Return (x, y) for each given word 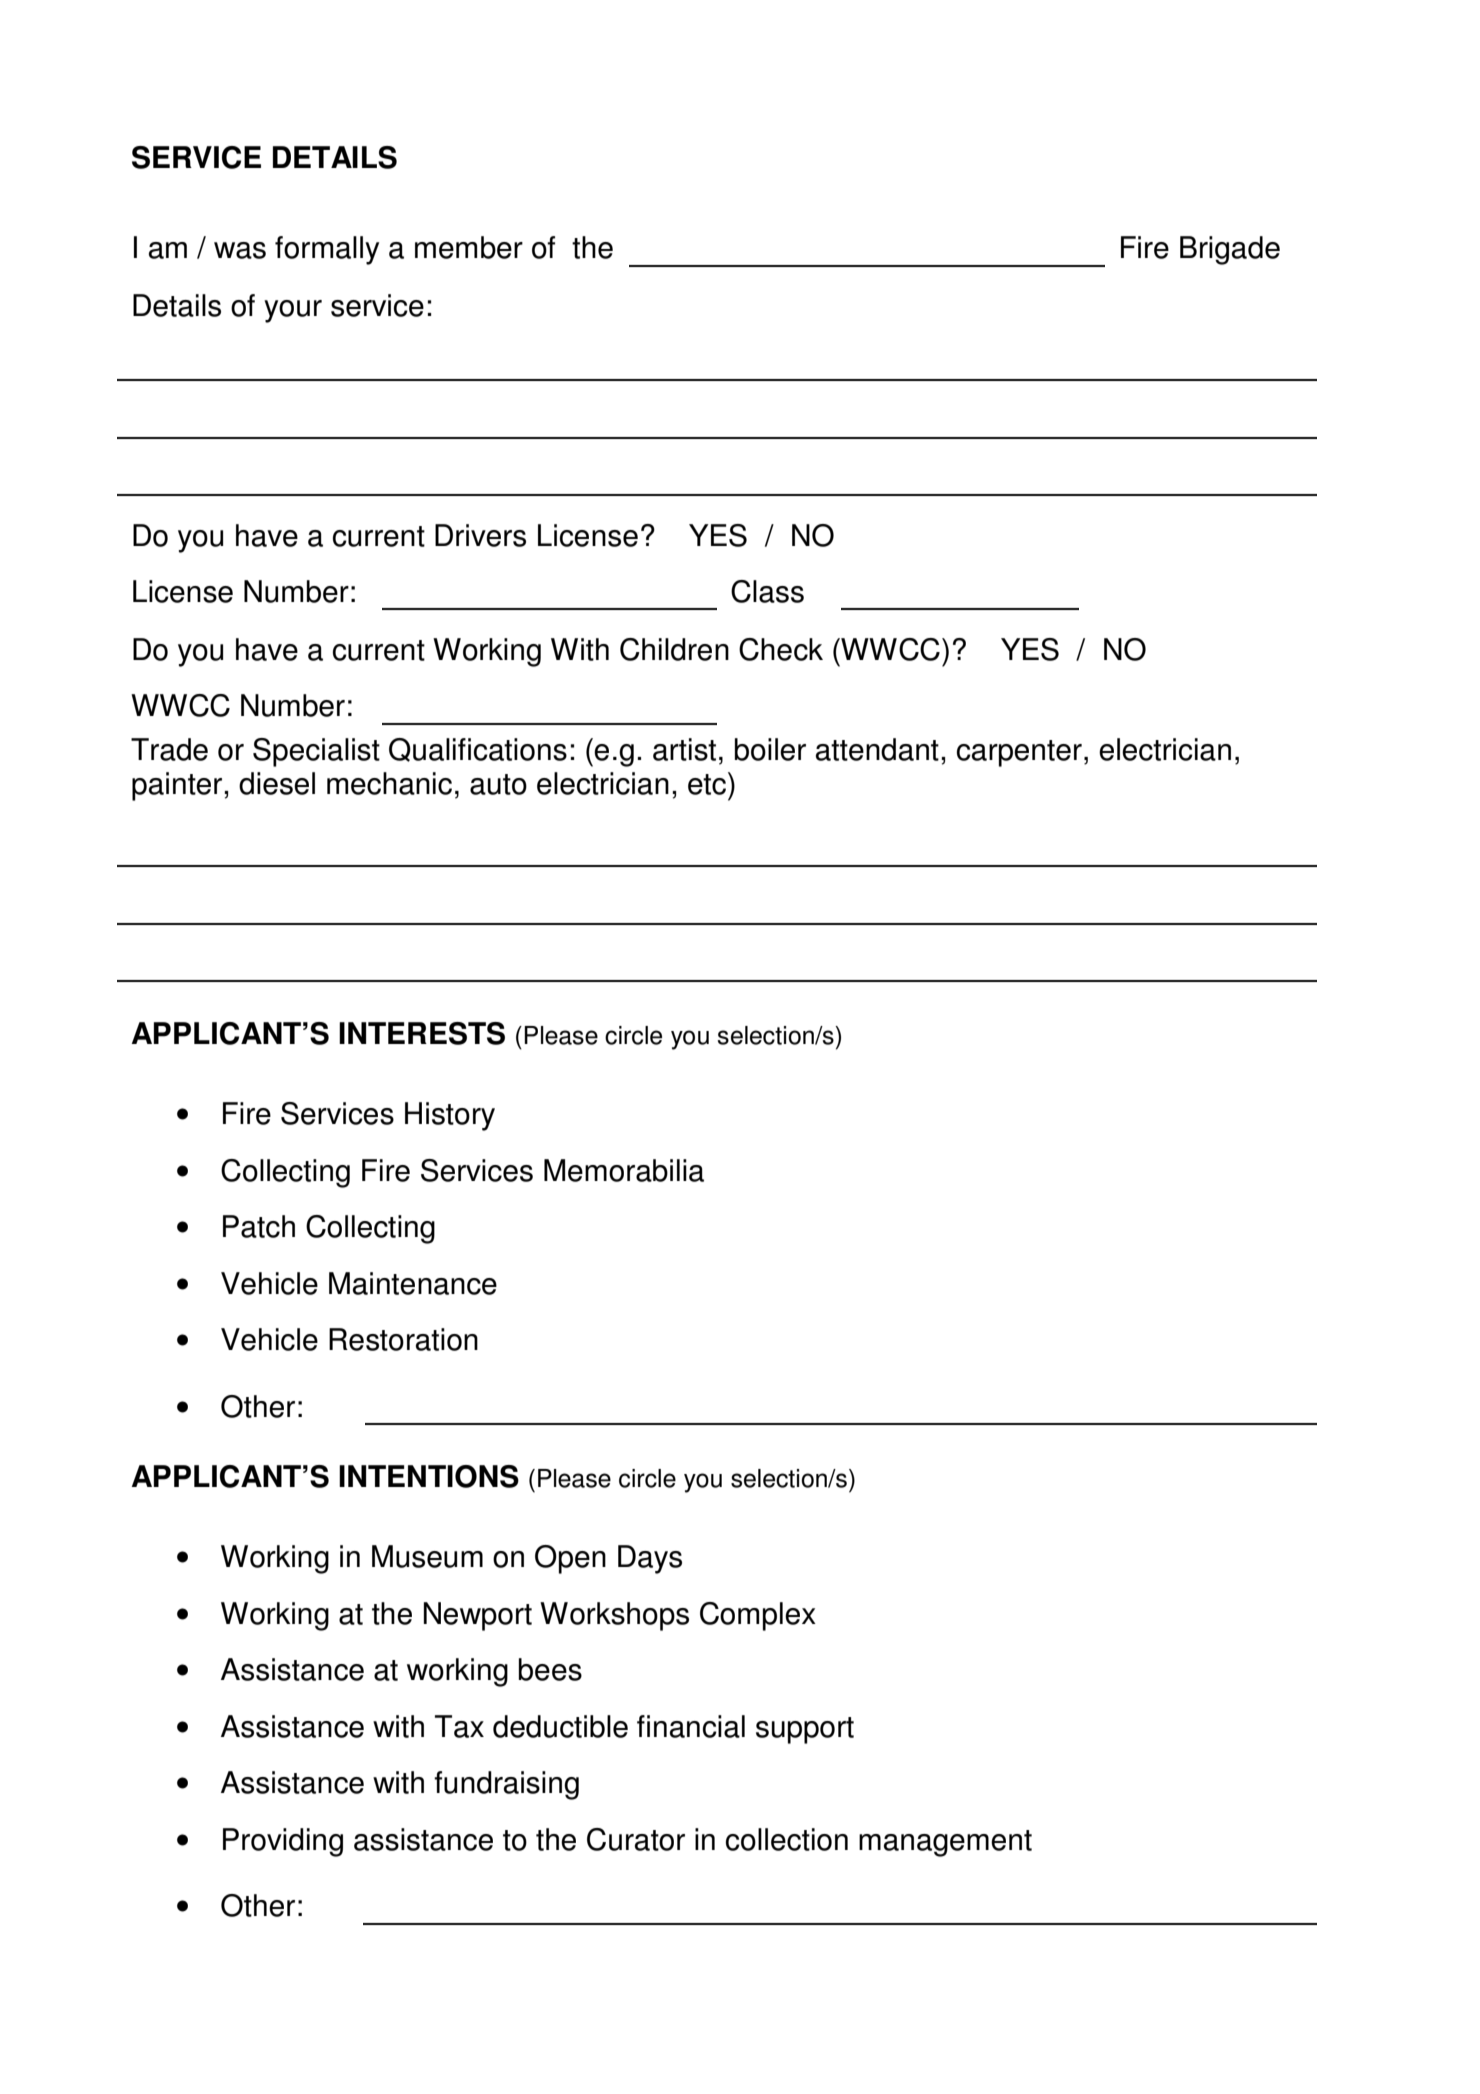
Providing (283, 1842)
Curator (636, 1839)
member (469, 247)
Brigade (1230, 250)
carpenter (1019, 753)
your (293, 311)
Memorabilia (624, 1170)
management (945, 1843)
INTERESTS (422, 1033)
